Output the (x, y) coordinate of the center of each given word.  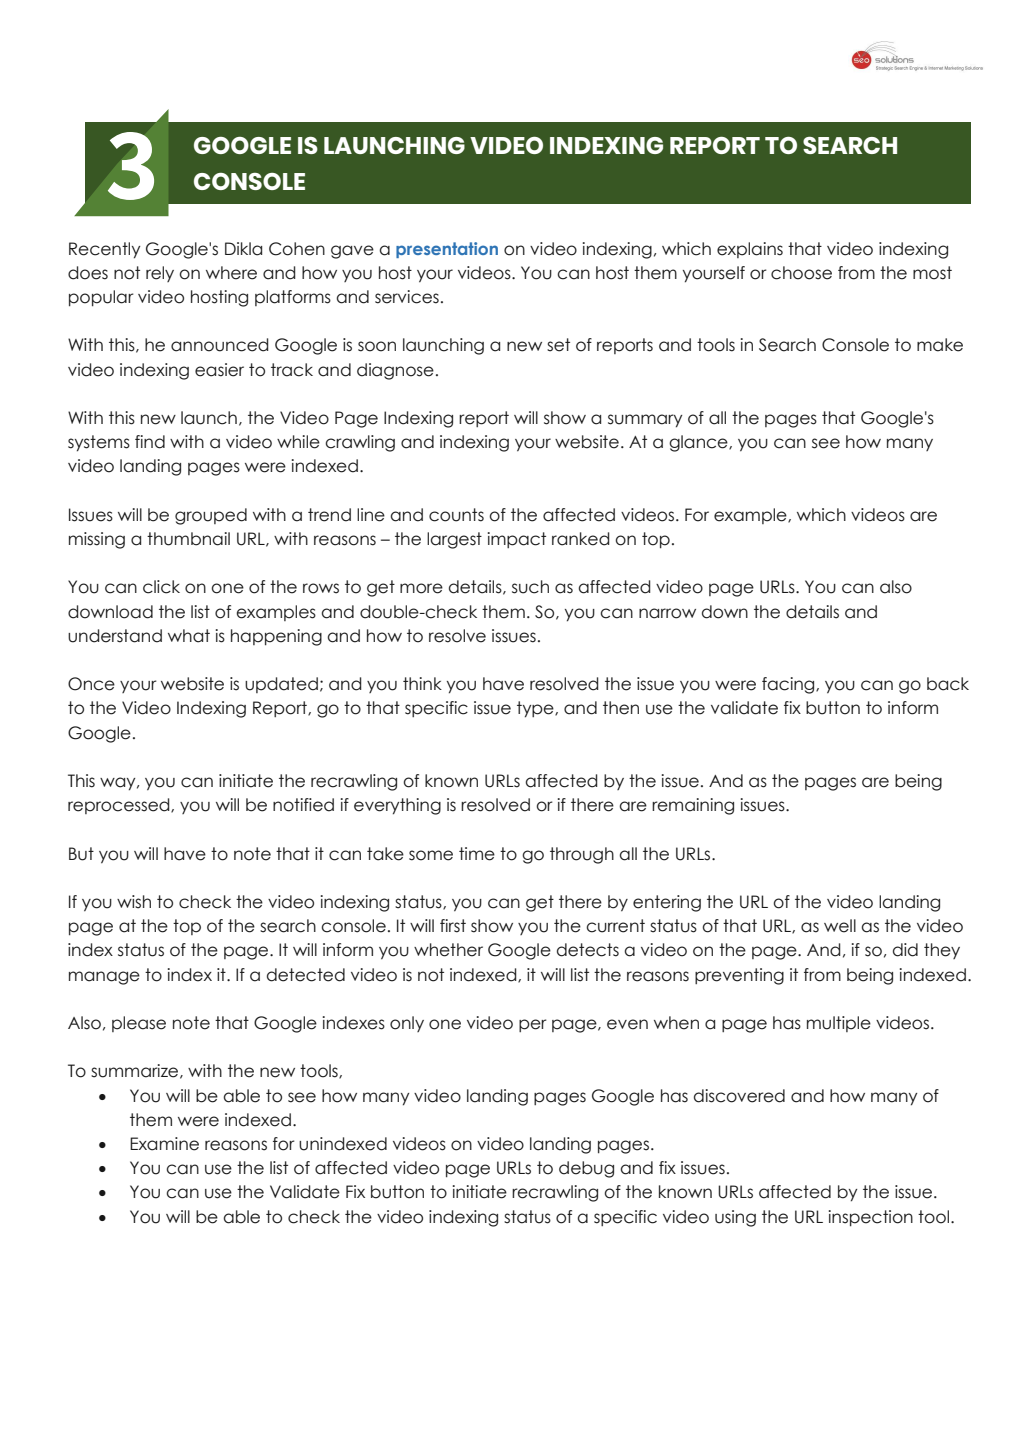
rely (160, 274)
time (477, 854)
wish (134, 902)
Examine (164, 1144)
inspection (871, 1218)
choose (801, 273)
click (161, 587)
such (530, 587)
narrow (667, 613)
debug (586, 1169)
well (840, 926)
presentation (447, 250)
